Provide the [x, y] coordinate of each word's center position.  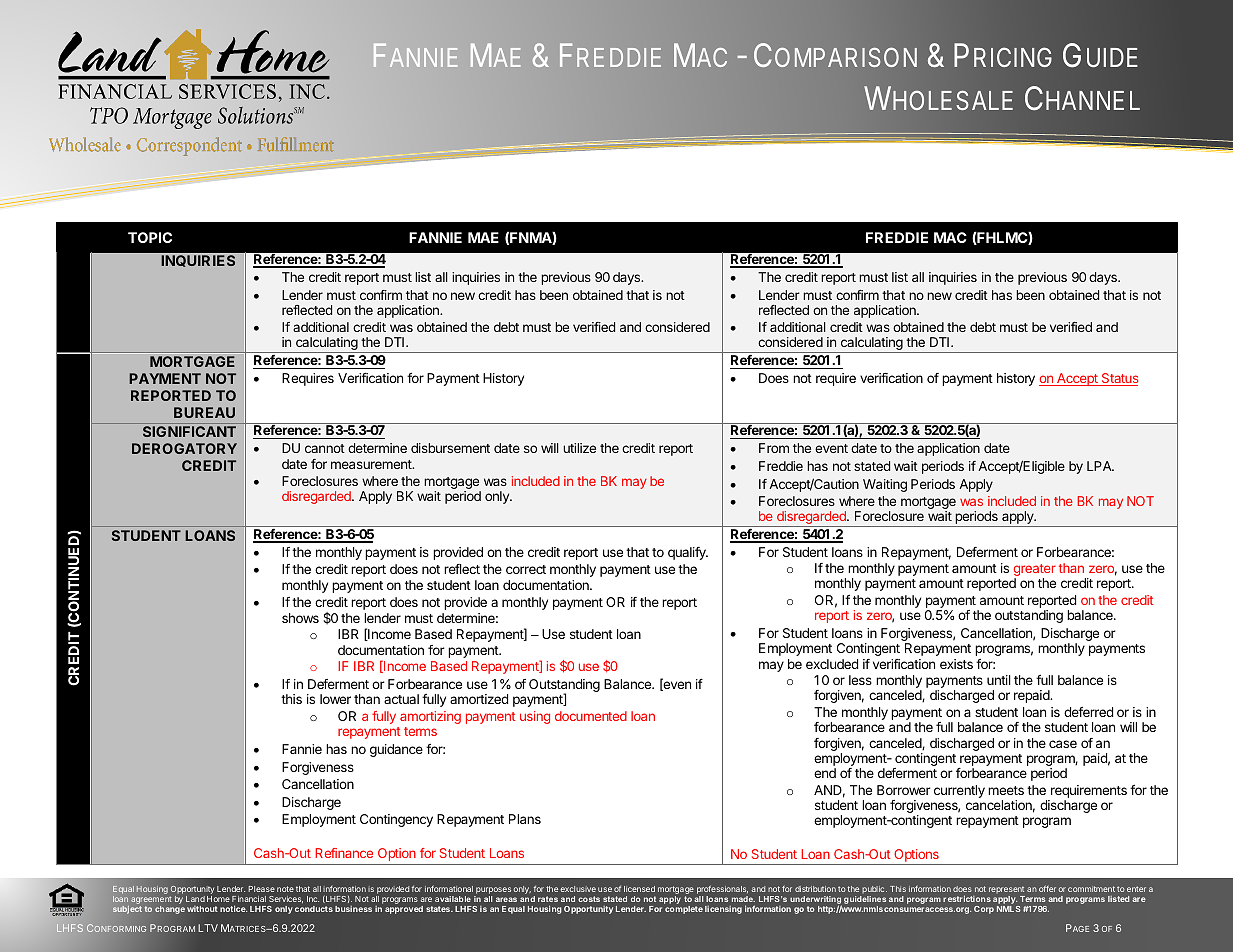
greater [1035, 571]
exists [956, 664]
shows [300, 618]
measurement [372, 464]
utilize [579, 448]
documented [591, 716]
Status [1119, 379]
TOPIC [150, 237]
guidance [396, 750]
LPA [1100, 466]
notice [233, 908]
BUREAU [204, 412]
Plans [525, 819]
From [774, 448]
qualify [688, 553]
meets [1006, 790]
